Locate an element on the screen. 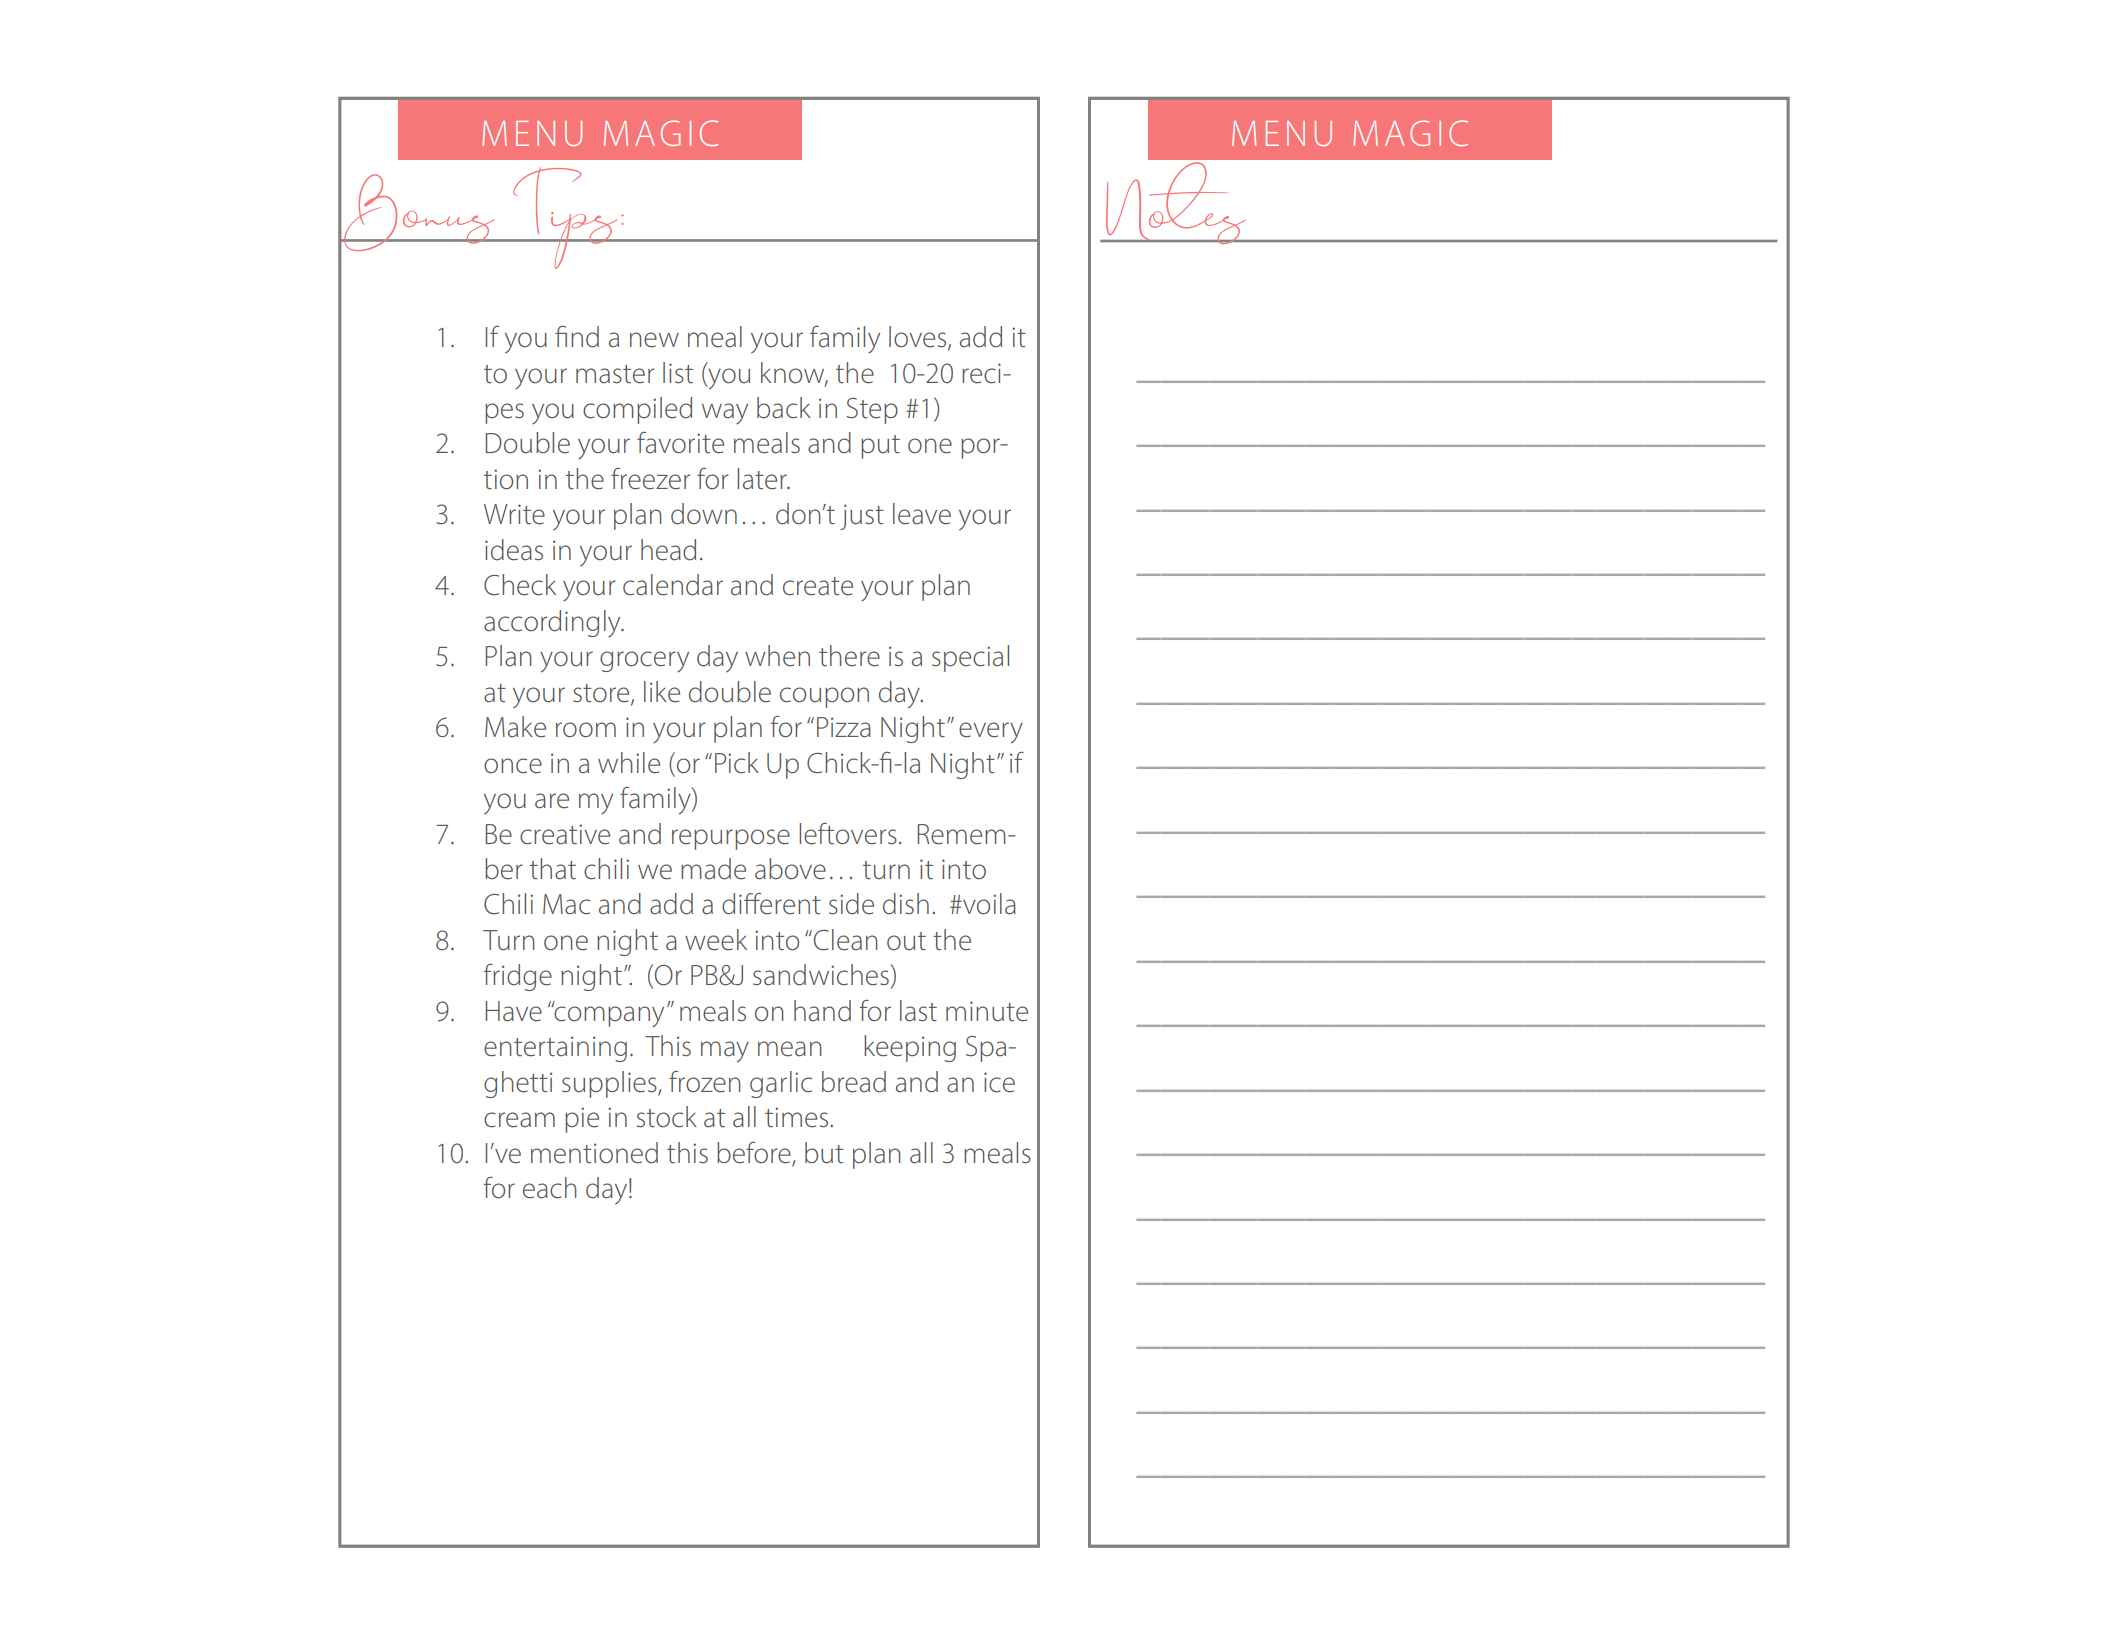  made is located at coordinates (713, 869).
